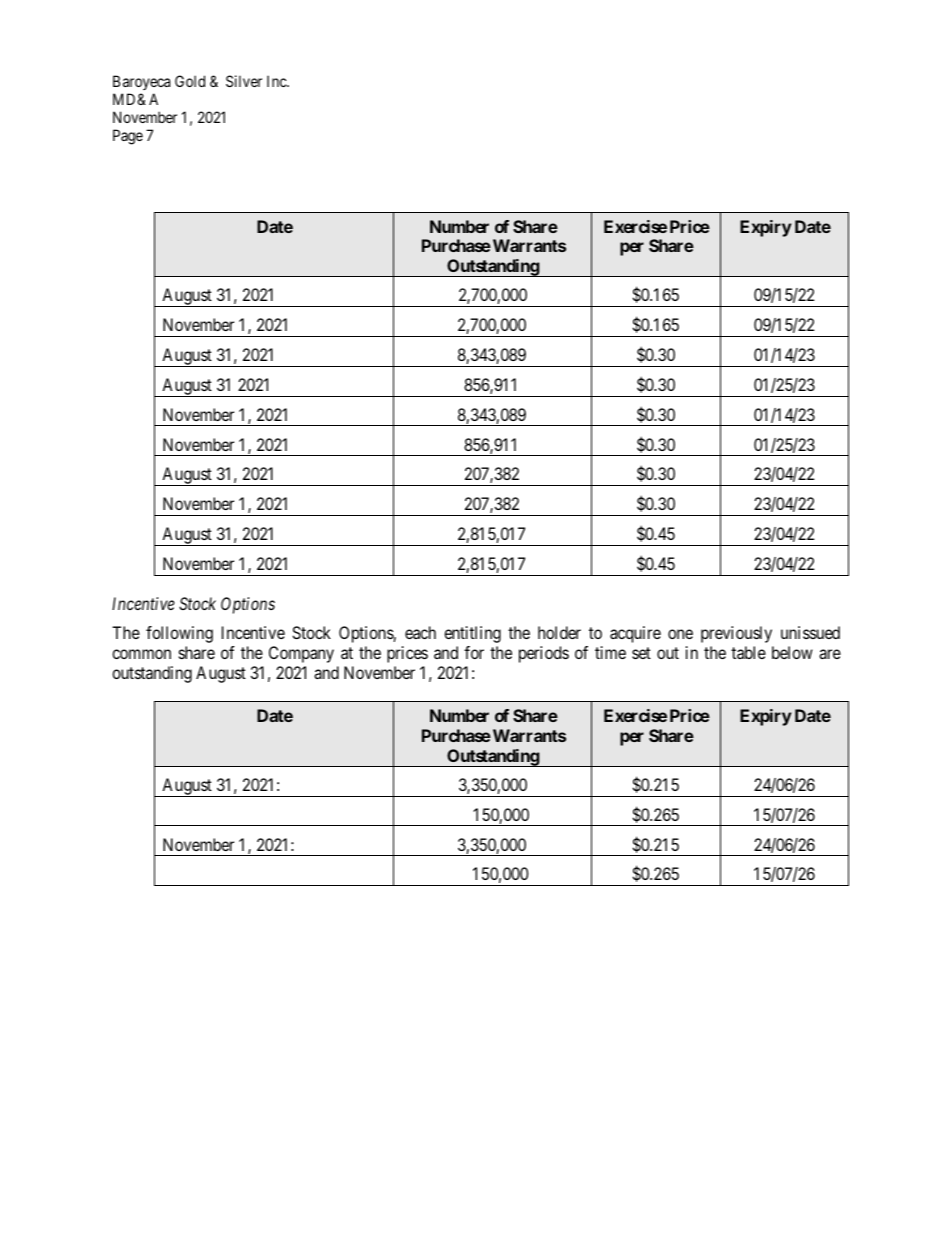 The width and height of the document is (952, 1233). I want to click on Gold, so click(190, 81).
